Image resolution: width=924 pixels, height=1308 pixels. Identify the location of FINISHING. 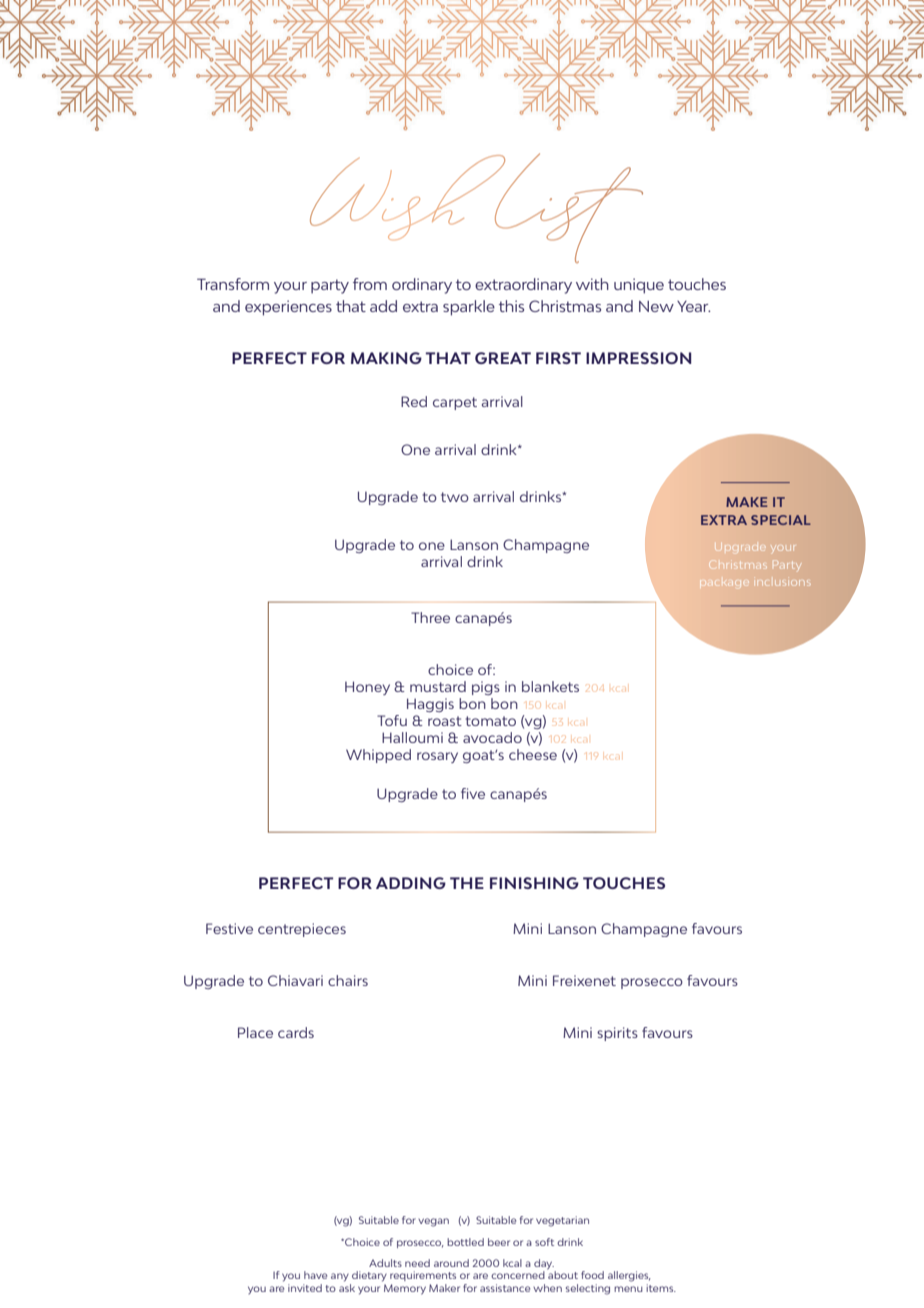
(534, 883).
